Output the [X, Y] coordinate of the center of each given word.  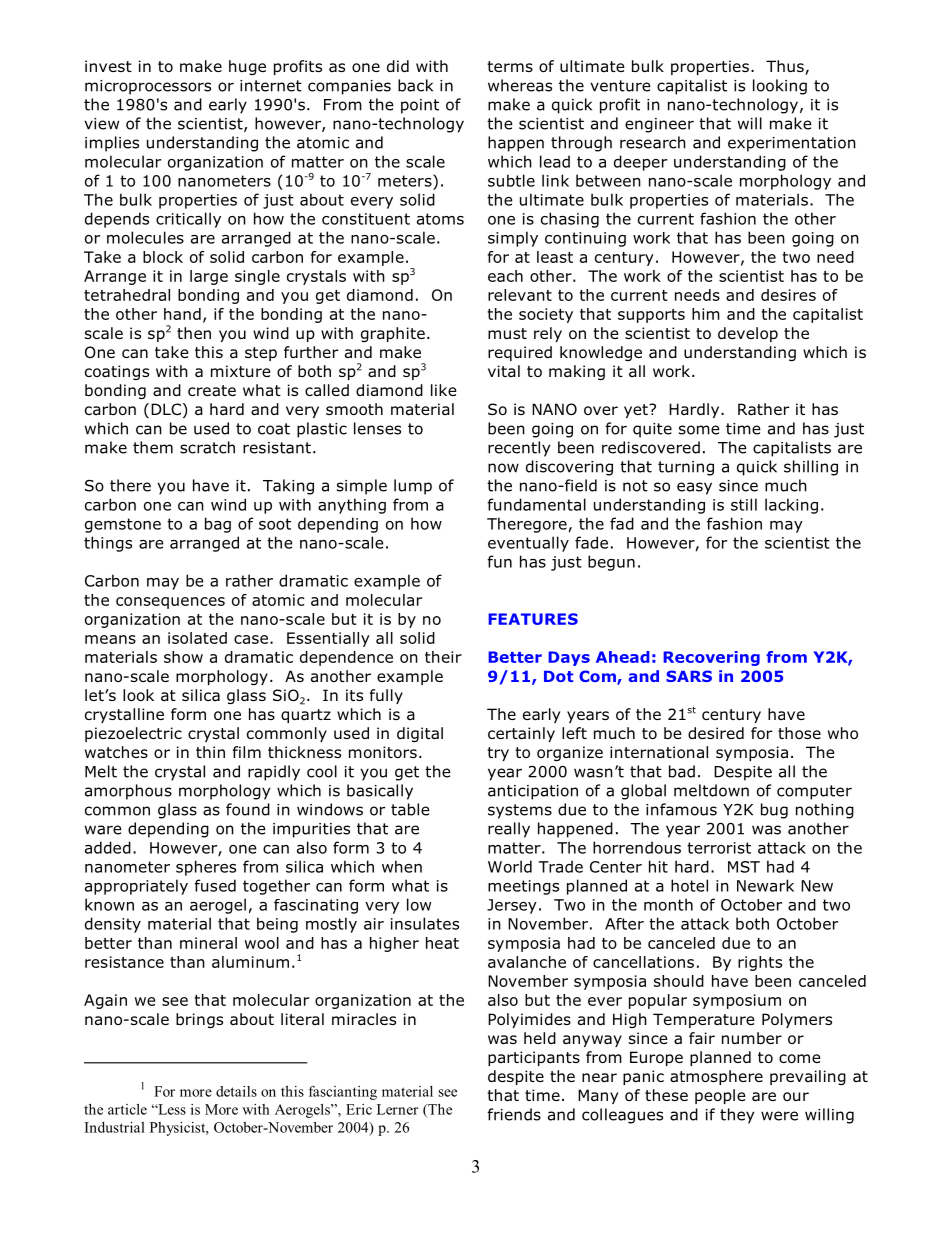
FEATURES [533, 619]
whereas [520, 85]
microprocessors [148, 87]
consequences [170, 603]
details [236, 1091]
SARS [689, 676]
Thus [786, 67]
